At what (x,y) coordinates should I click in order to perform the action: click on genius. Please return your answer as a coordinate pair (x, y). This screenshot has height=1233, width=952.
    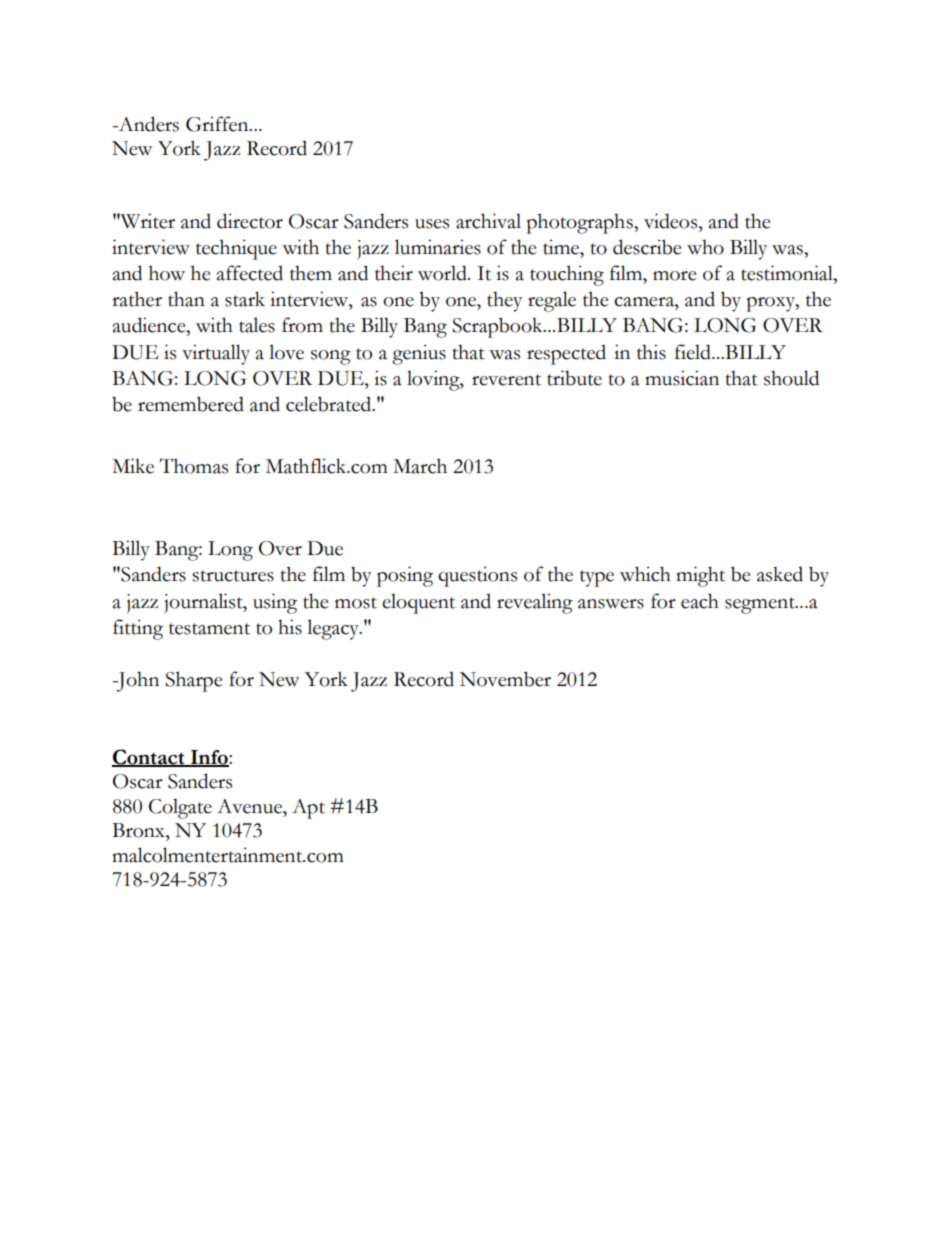
    Looking at the image, I should click on (419, 354).
